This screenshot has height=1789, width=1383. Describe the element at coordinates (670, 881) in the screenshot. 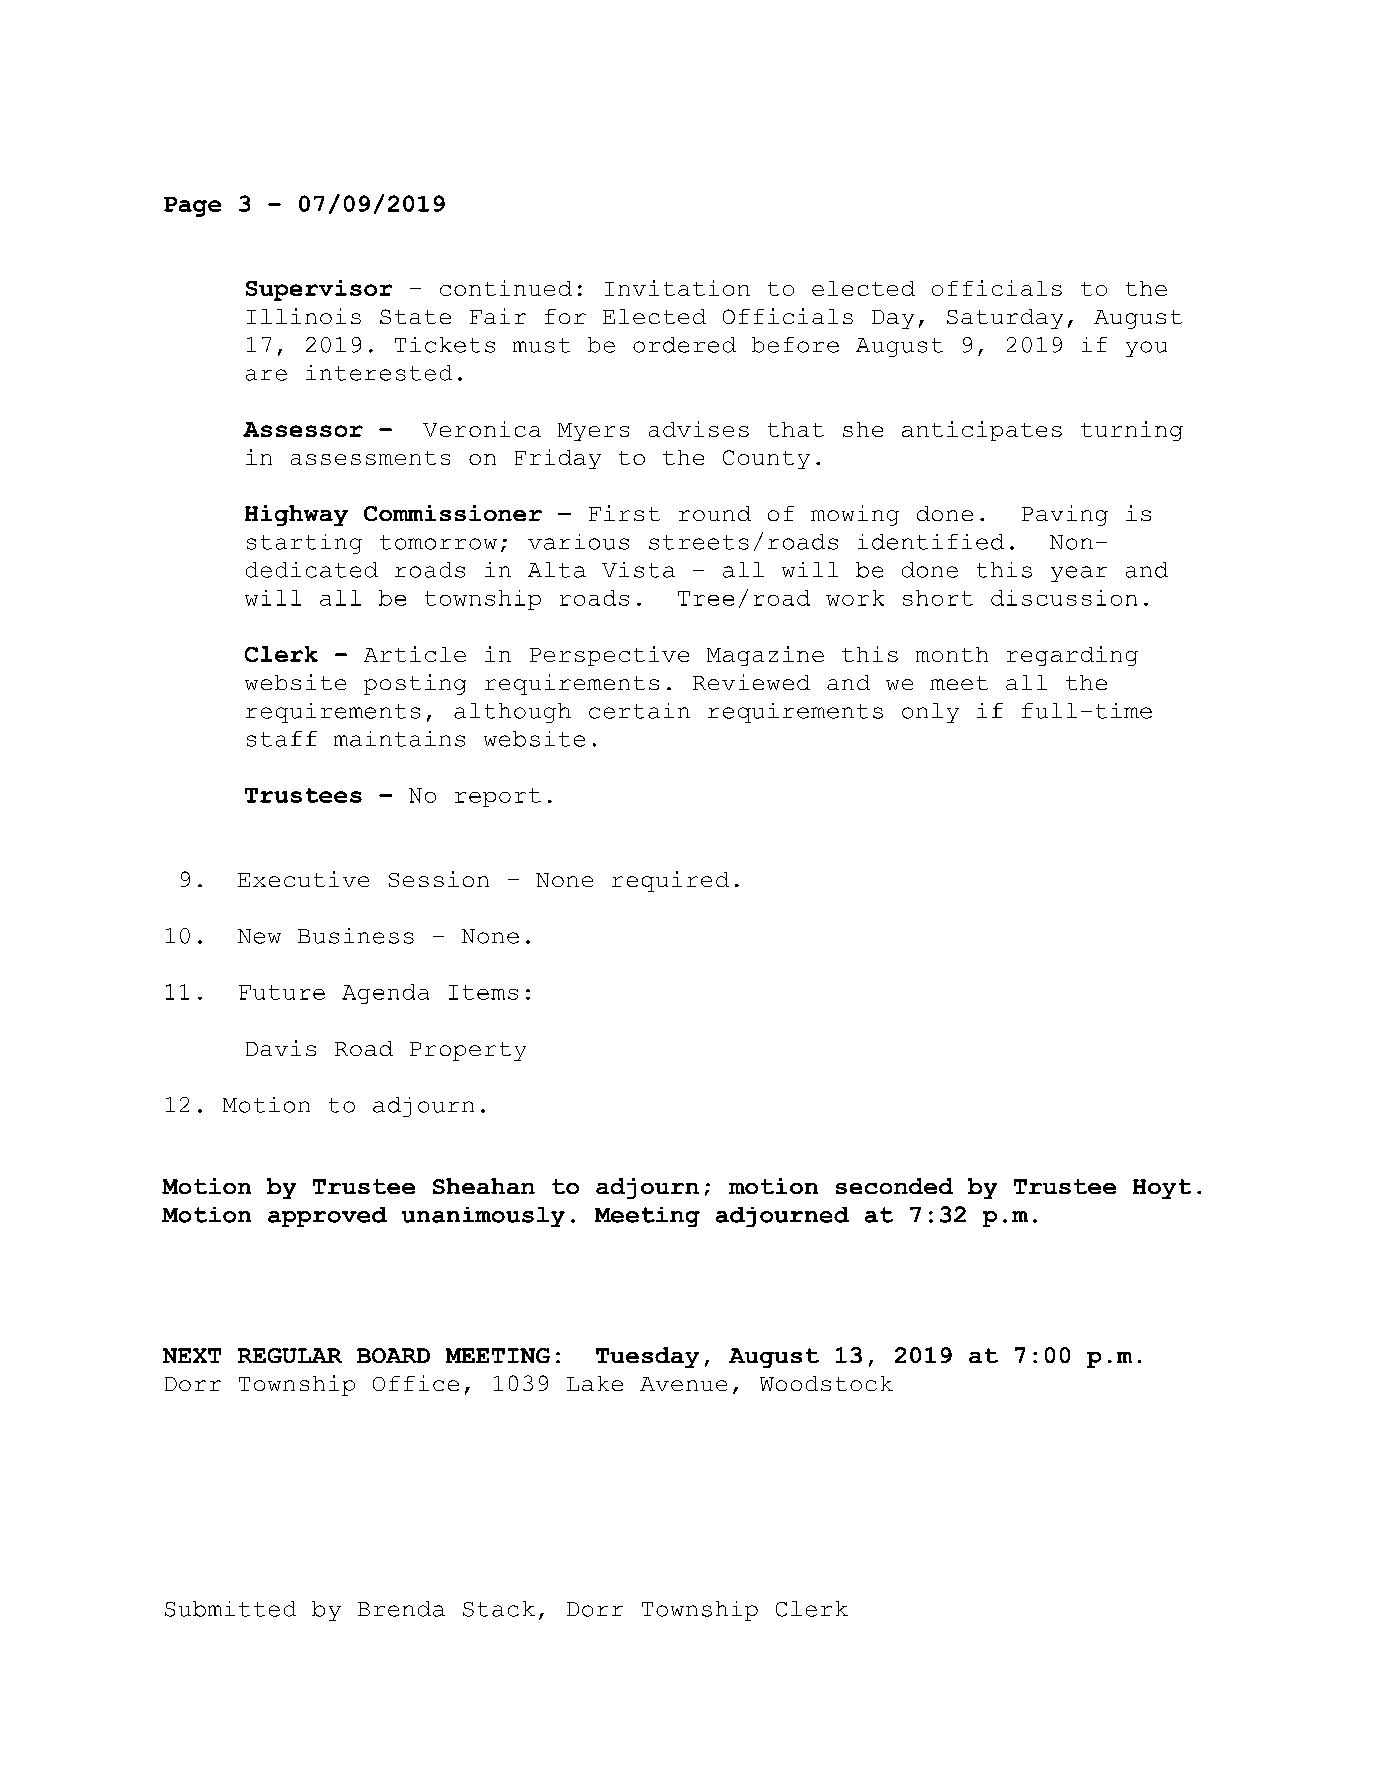

I see `required` at that location.
